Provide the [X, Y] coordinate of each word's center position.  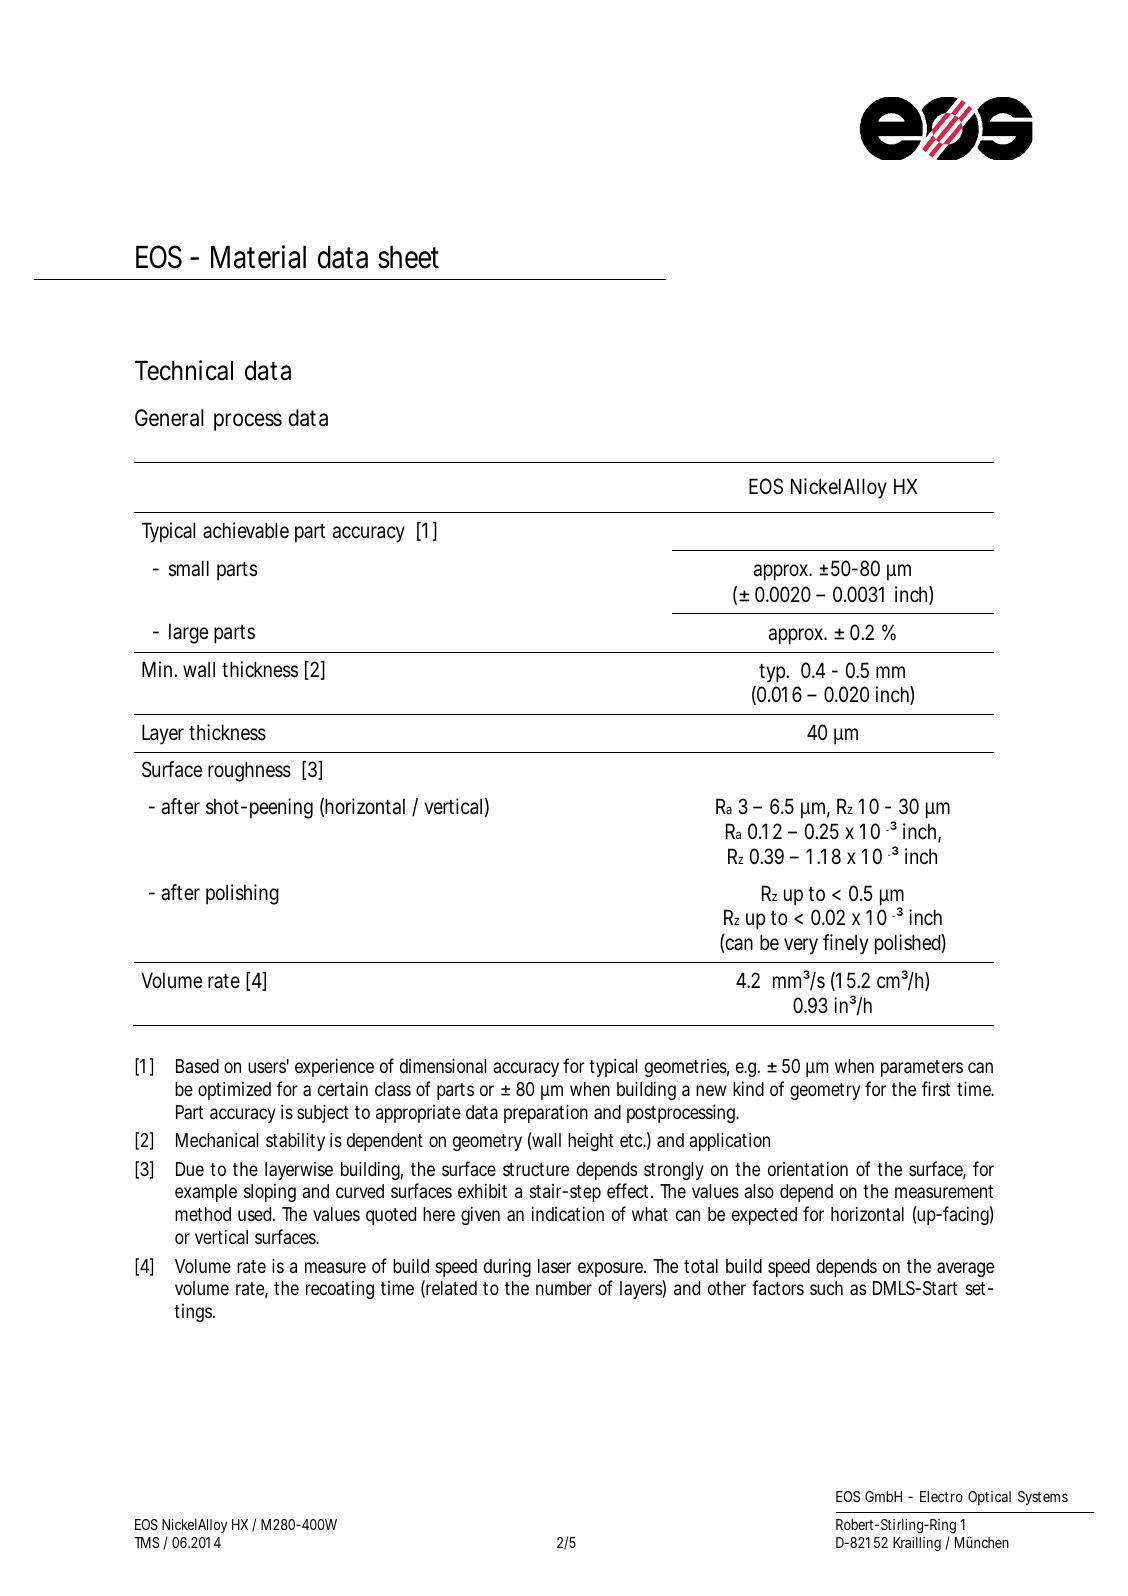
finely [845, 944]
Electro [941, 1496]
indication [568, 1214]
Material [258, 257]
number [564, 1288]
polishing [242, 894]
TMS [146, 1542]
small [189, 568]
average [965, 1269]
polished [908, 944]
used [254, 1214]
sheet [408, 257]
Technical [184, 370]
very [801, 946]
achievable [246, 530]
